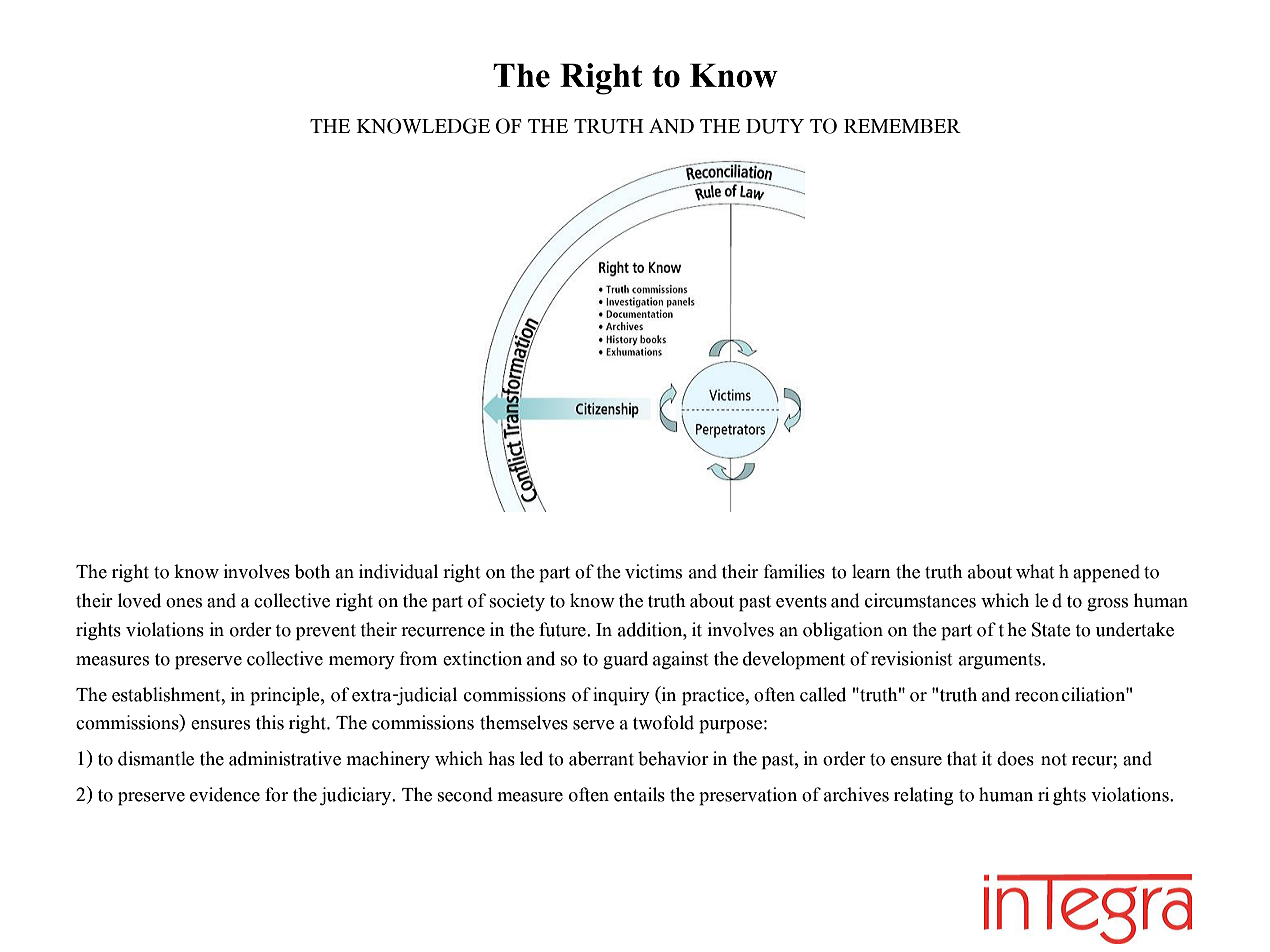 The height and width of the screenshot is (952, 1270). I want to click on DUTY, so click(775, 126).
